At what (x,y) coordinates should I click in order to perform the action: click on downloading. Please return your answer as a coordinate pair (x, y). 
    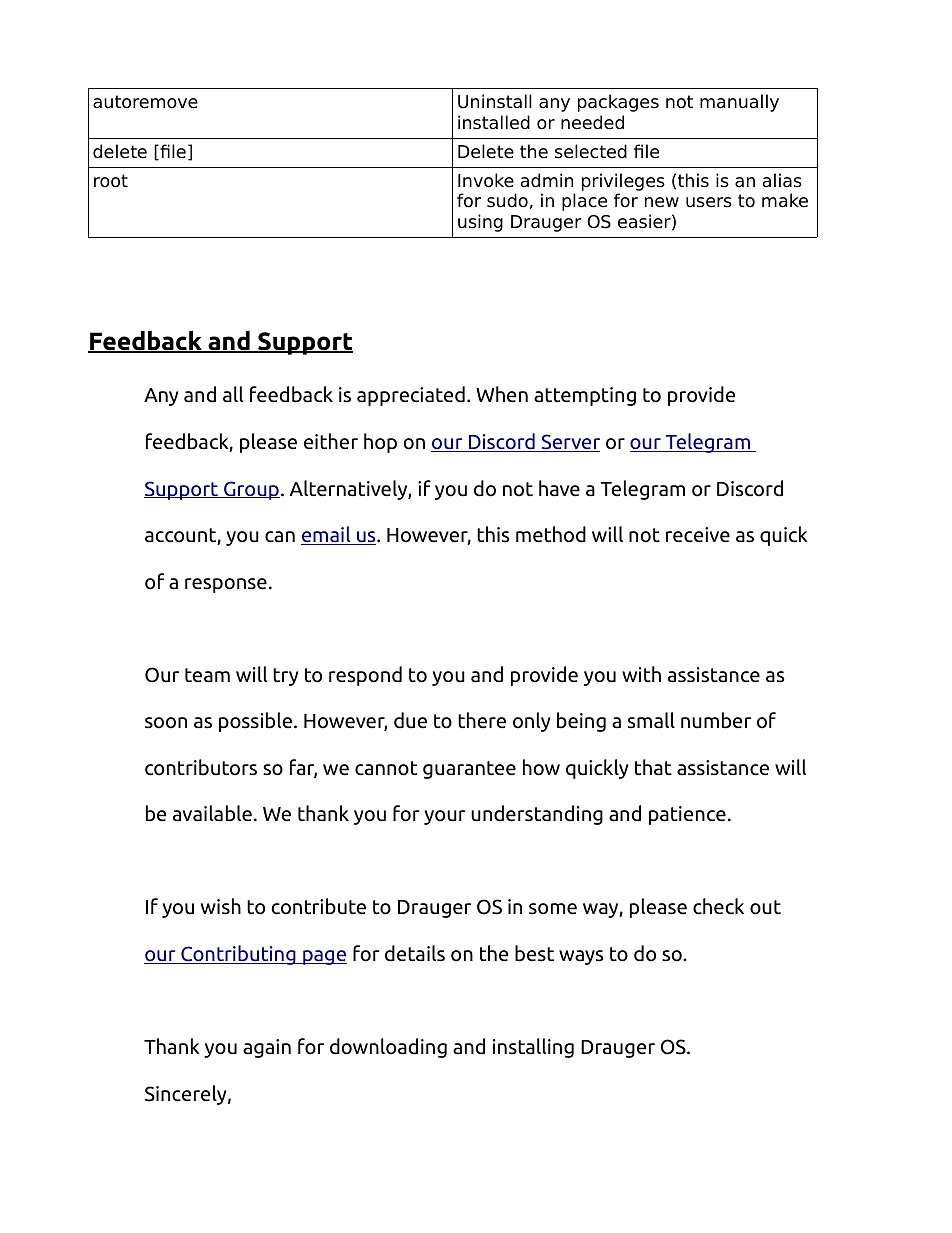
    Looking at the image, I should click on (388, 1048).
